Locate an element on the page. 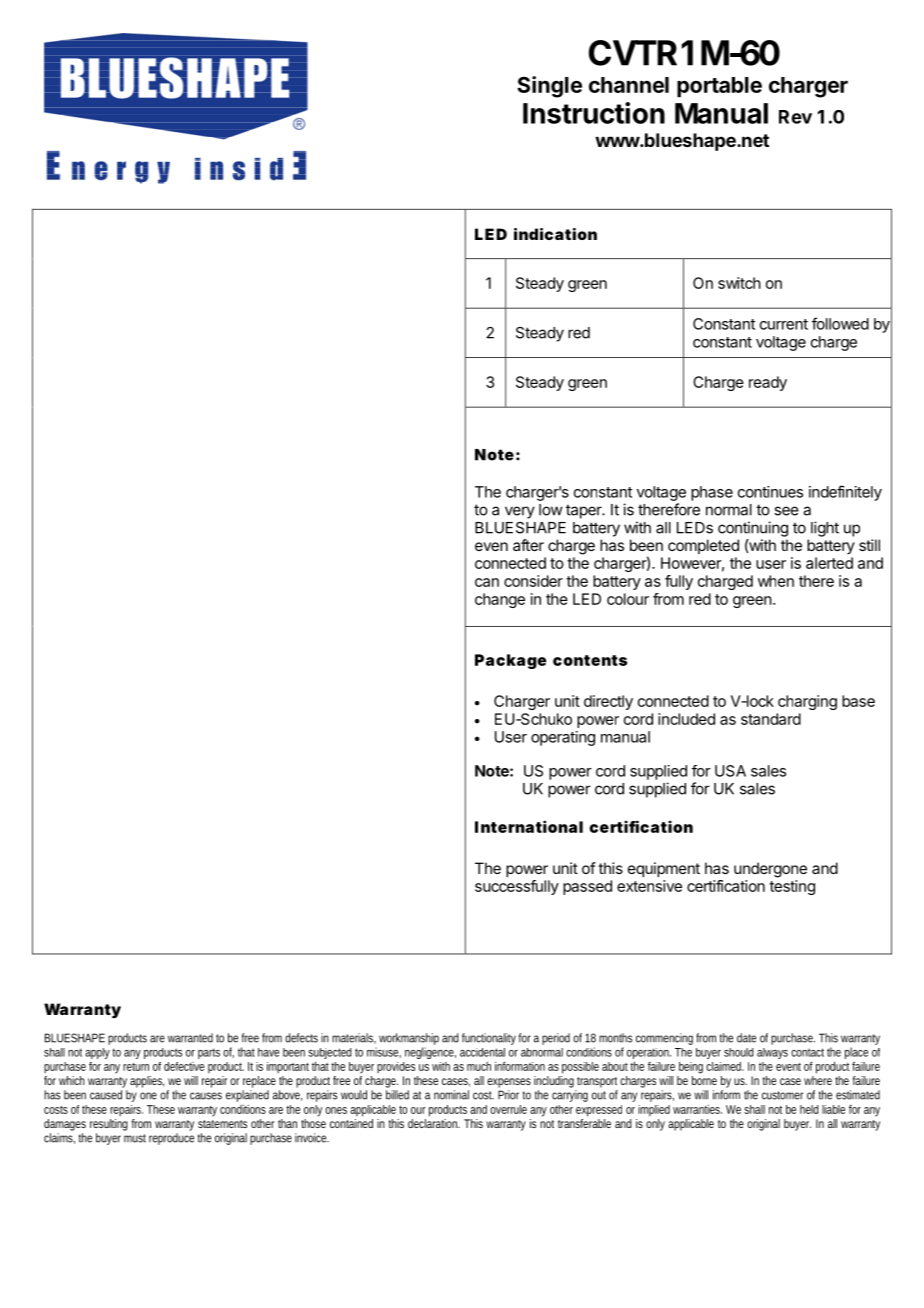 The height and width of the page is (1308, 924). causes is located at coordinates (206, 1096).
